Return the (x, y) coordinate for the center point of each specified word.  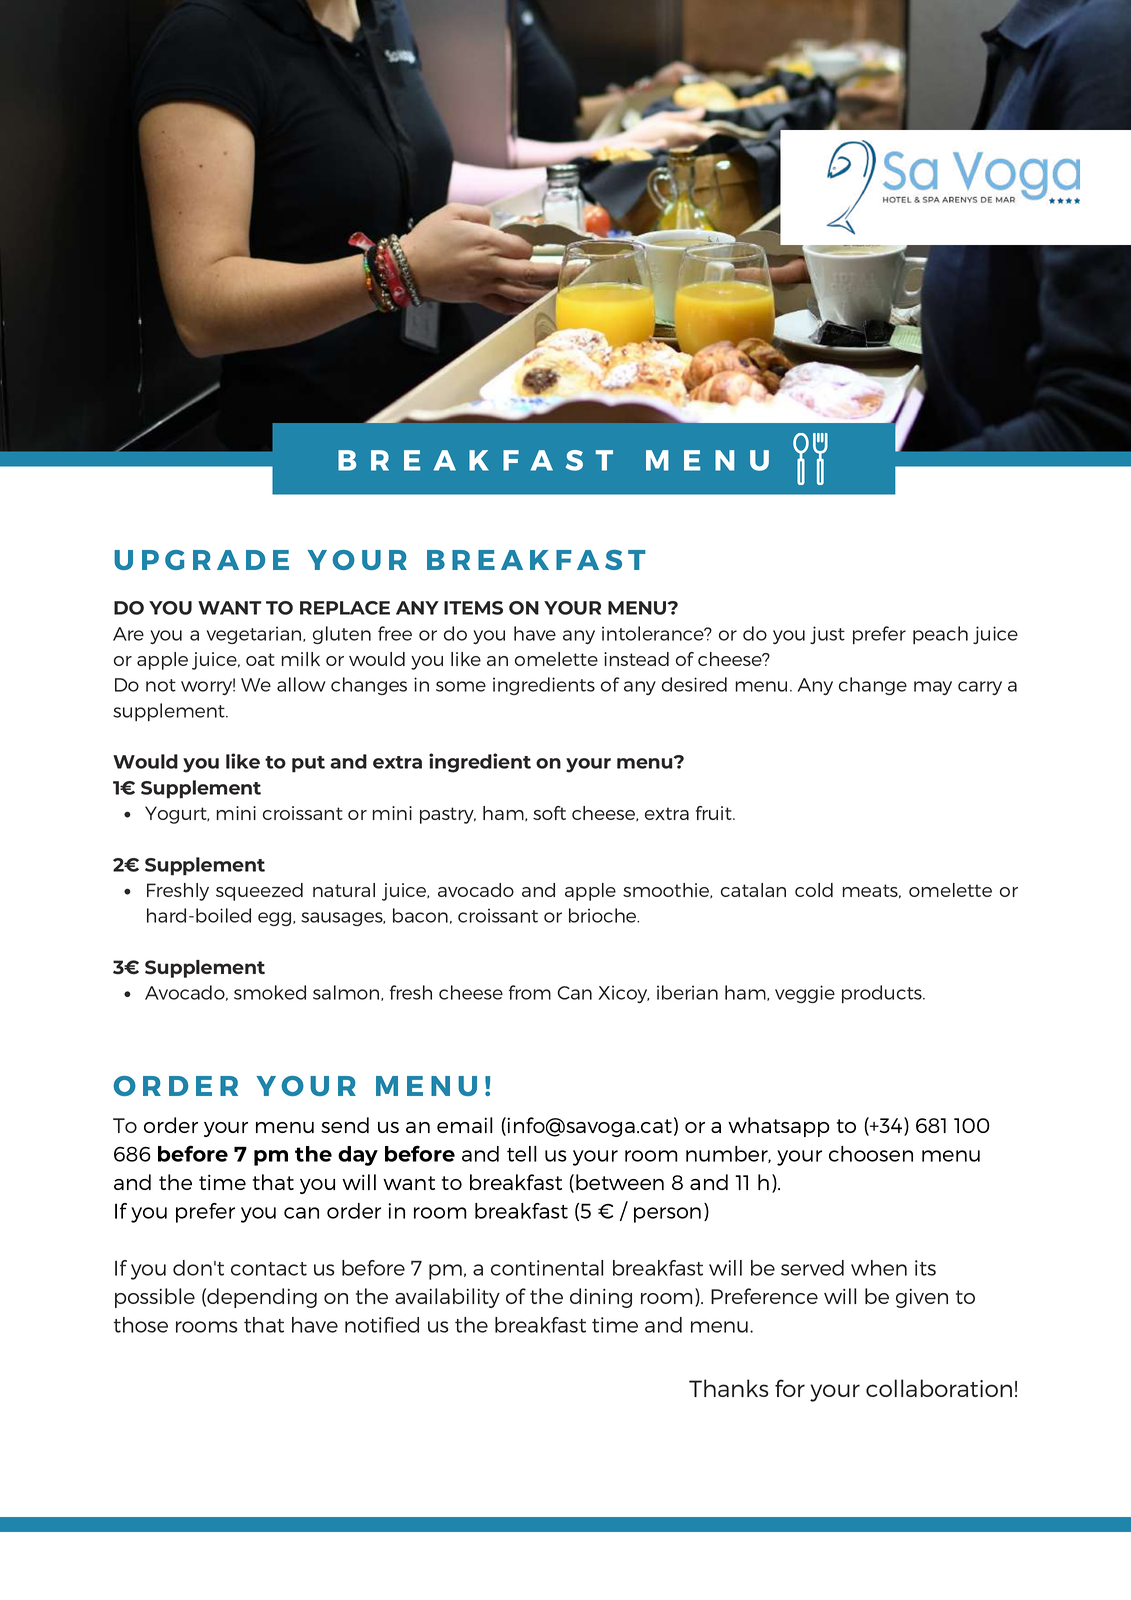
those (141, 1325)
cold (814, 890)
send (345, 1125)
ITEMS (473, 608)
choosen (871, 1154)
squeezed (259, 892)
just (827, 635)
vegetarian (255, 635)
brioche (604, 915)
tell (522, 1154)
